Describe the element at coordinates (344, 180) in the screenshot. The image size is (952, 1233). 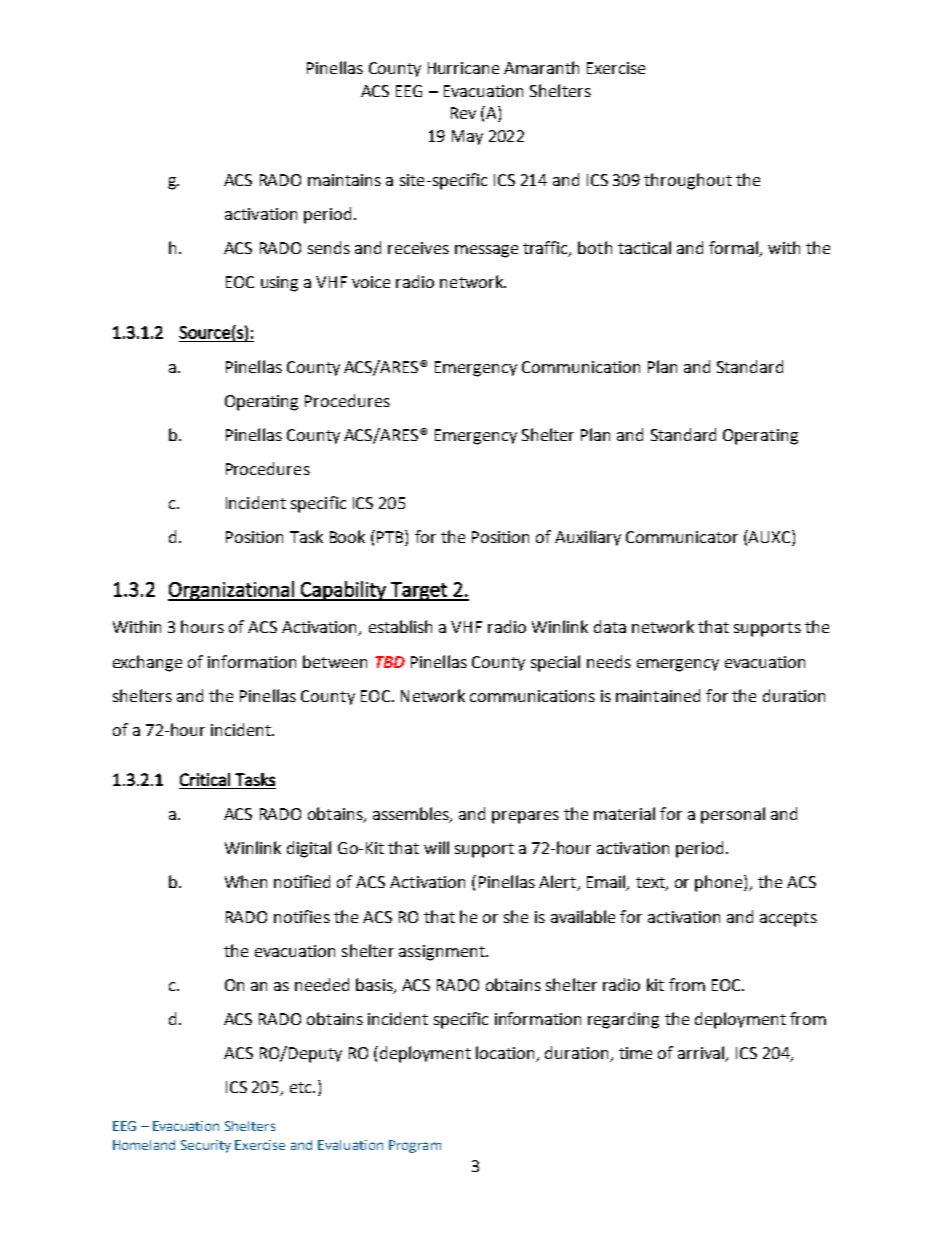
I see `maintains` at that location.
